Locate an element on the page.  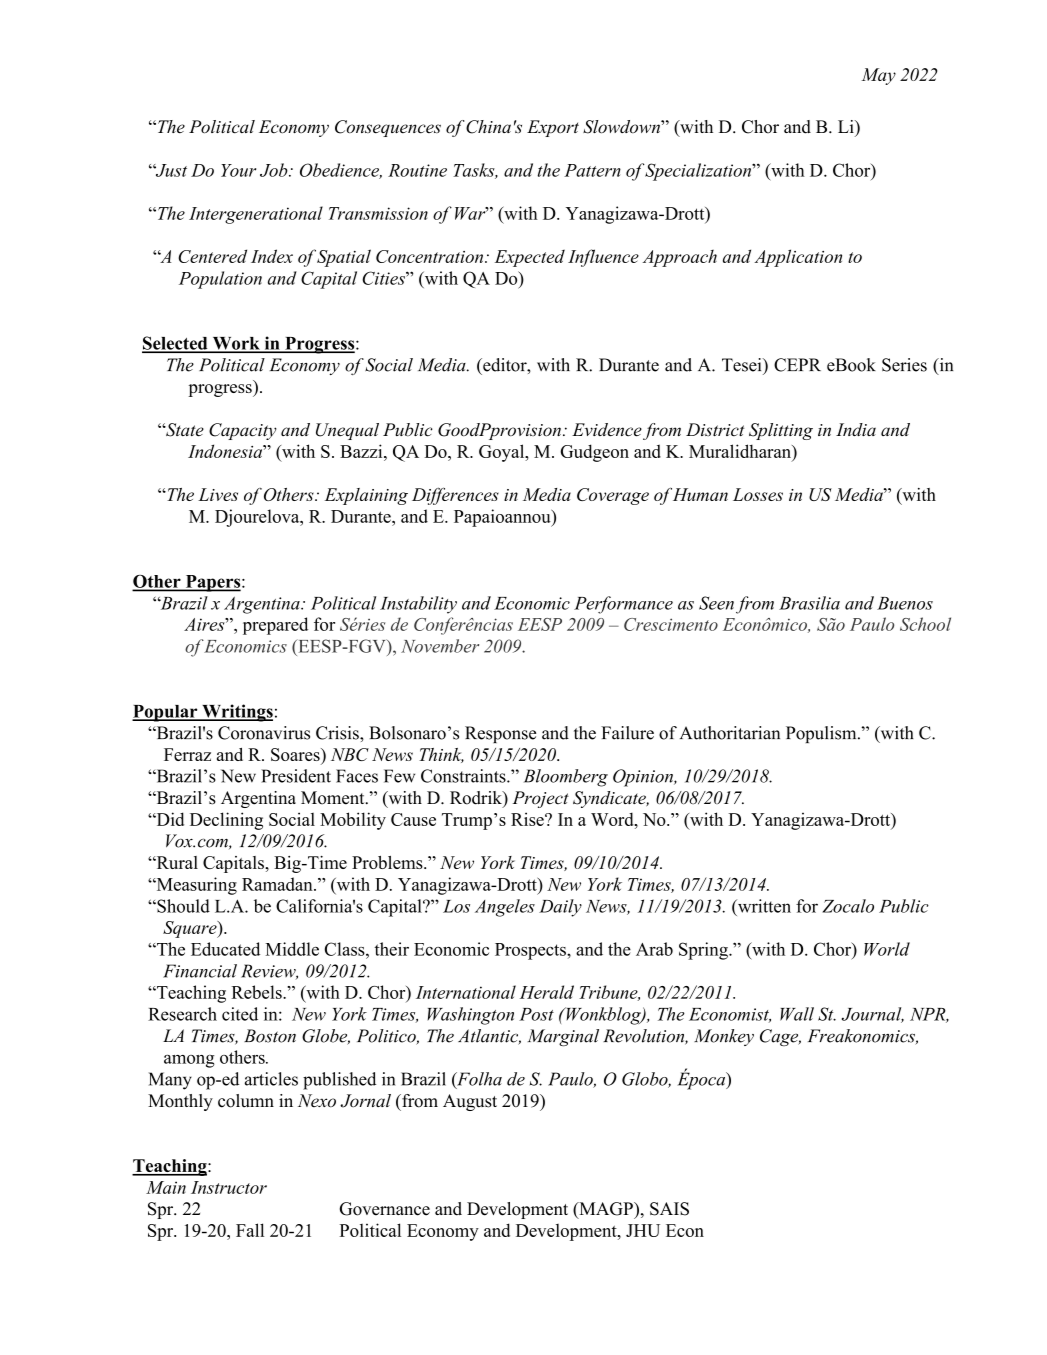
CEPR is located at coordinates (797, 365).
